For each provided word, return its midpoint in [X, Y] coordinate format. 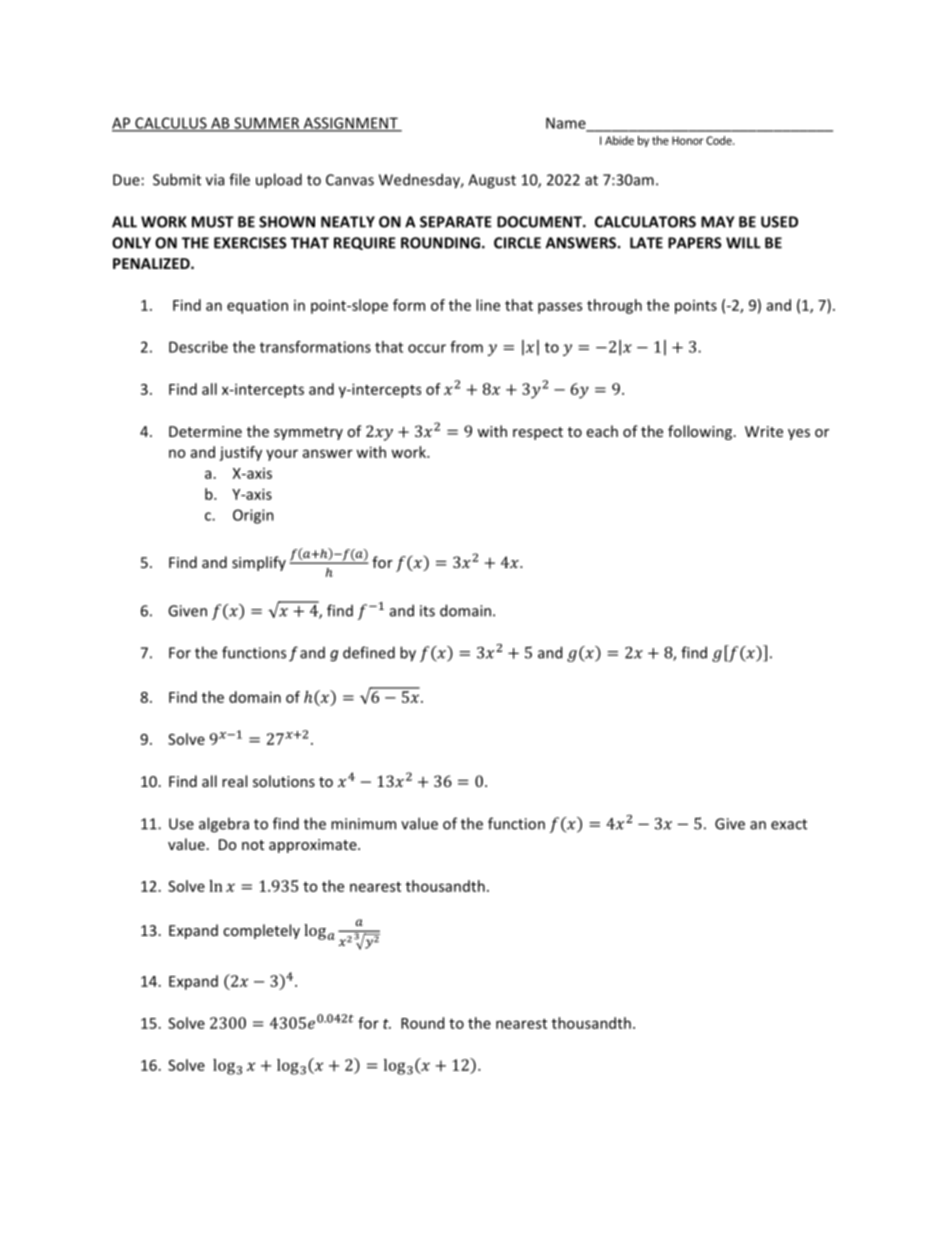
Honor [688, 140]
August [492, 181]
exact [789, 824]
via [215, 180]
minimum [363, 824]
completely [261, 931]
